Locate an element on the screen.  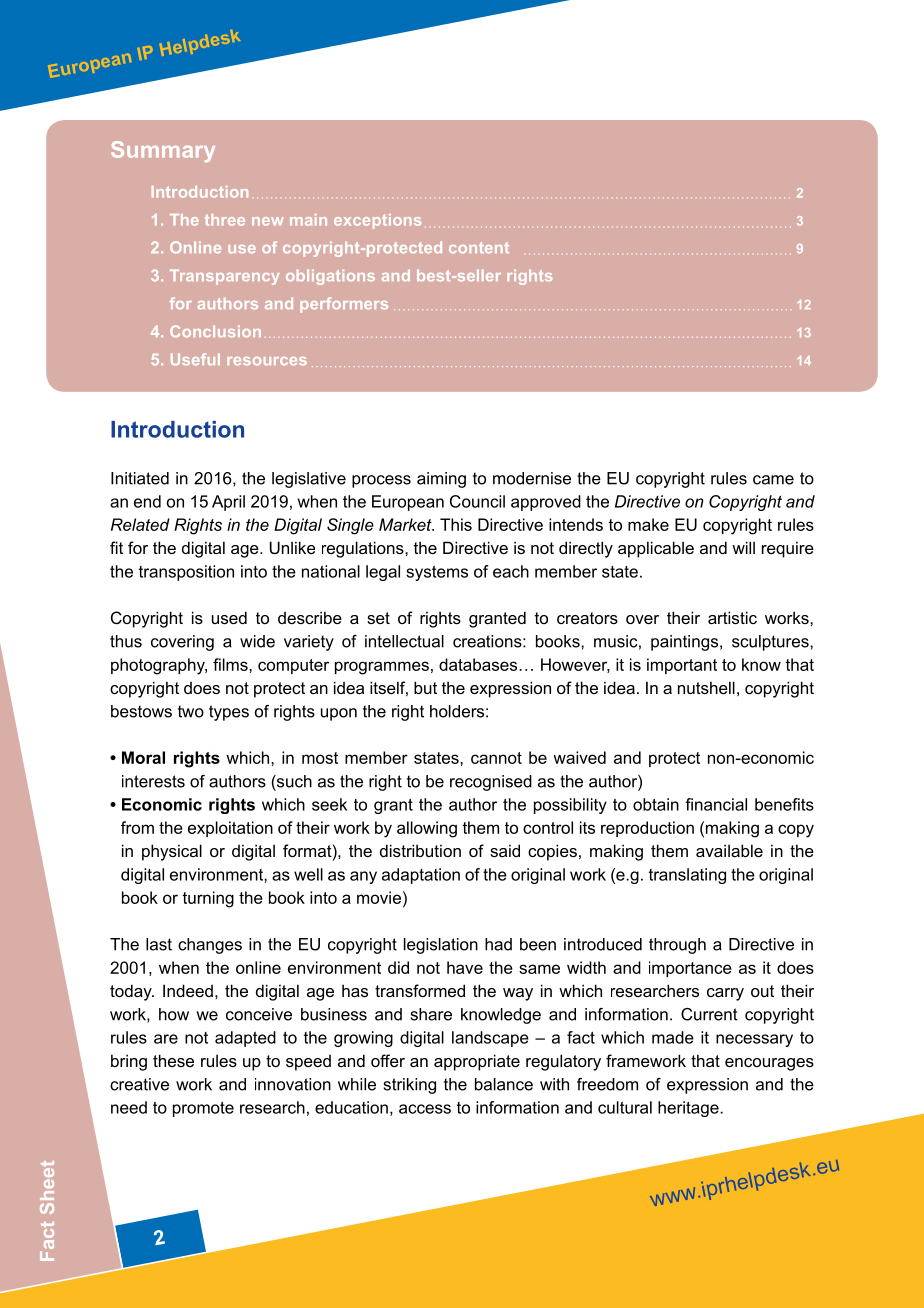
databases is located at coordinates (479, 664).
